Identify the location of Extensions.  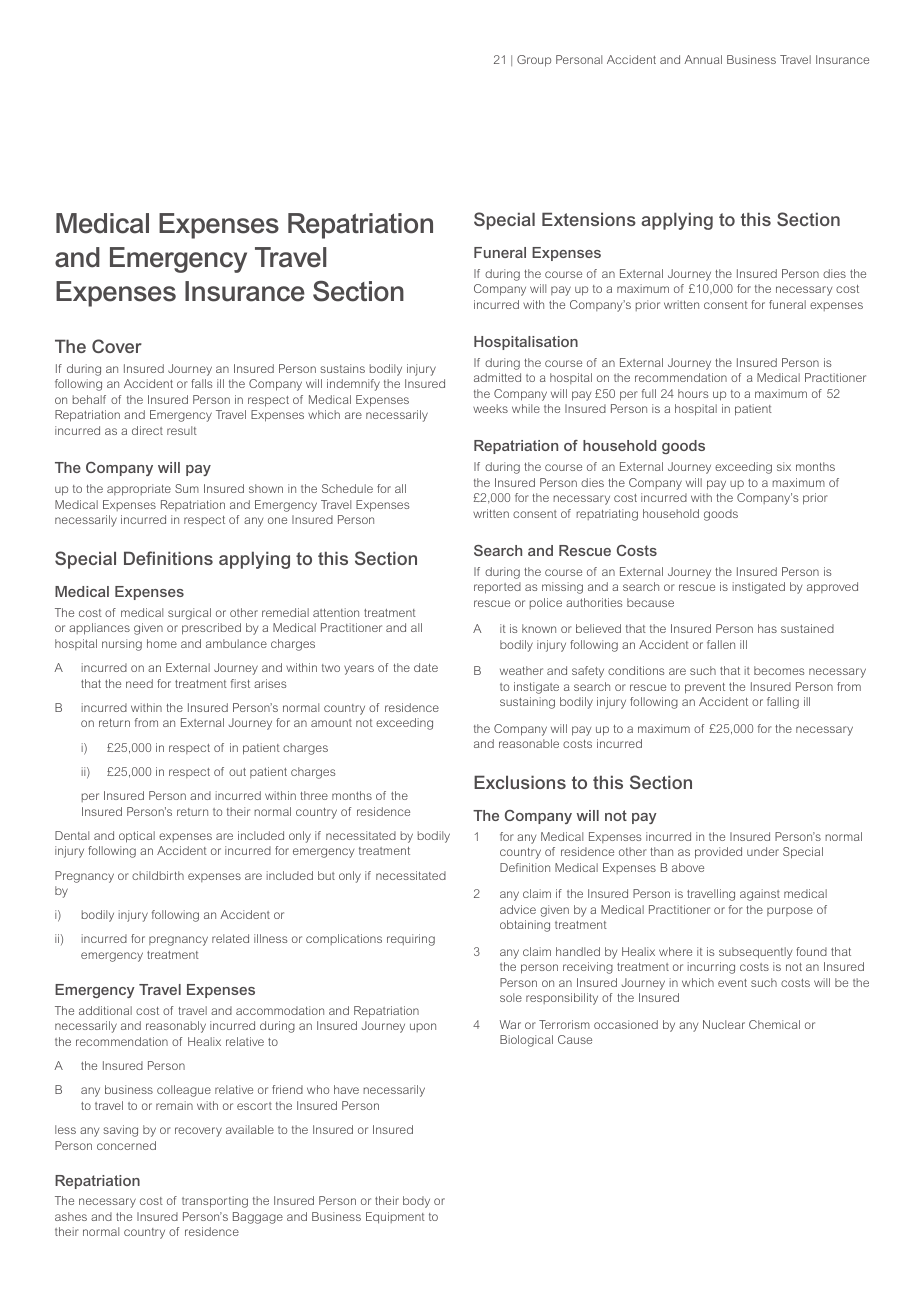
(589, 219).
